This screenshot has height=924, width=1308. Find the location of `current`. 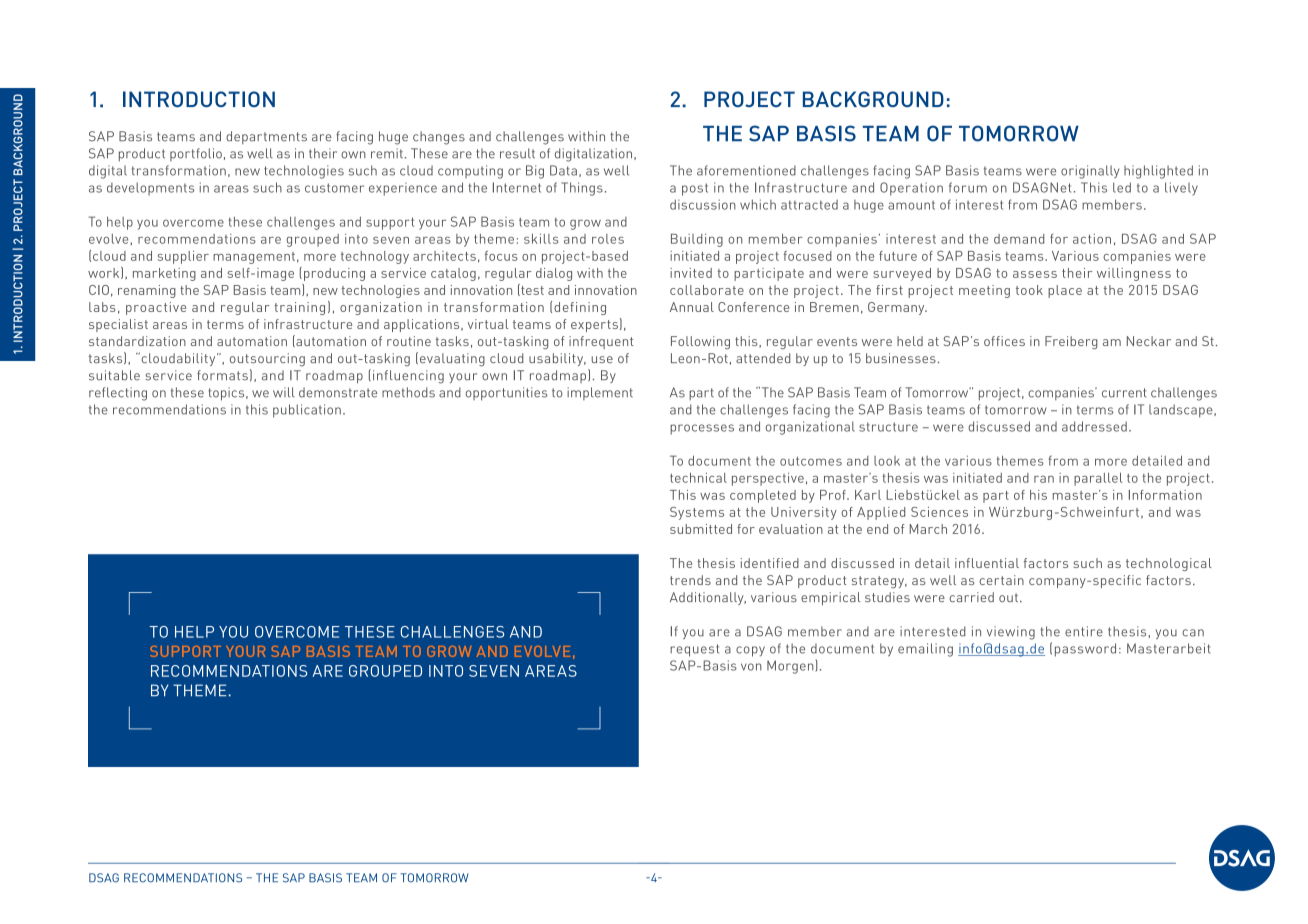

current is located at coordinates (1124, 393).
